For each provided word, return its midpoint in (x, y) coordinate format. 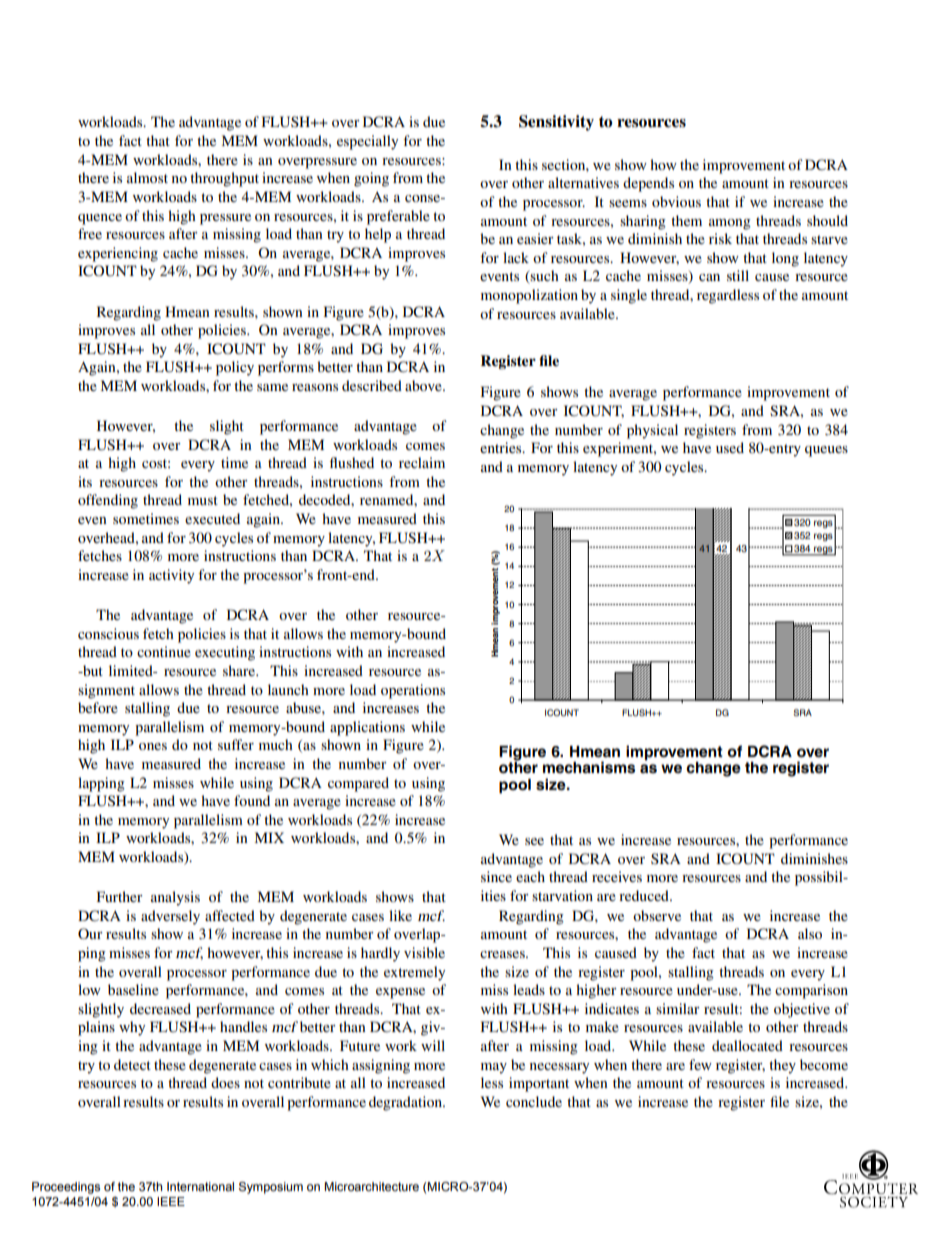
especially (367, 142)
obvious (676, 201)
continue (164, 651)
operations (413, 691)
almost (147, 177)
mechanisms (589, 767)
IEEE (171, 1201)
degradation (406, 1103)
